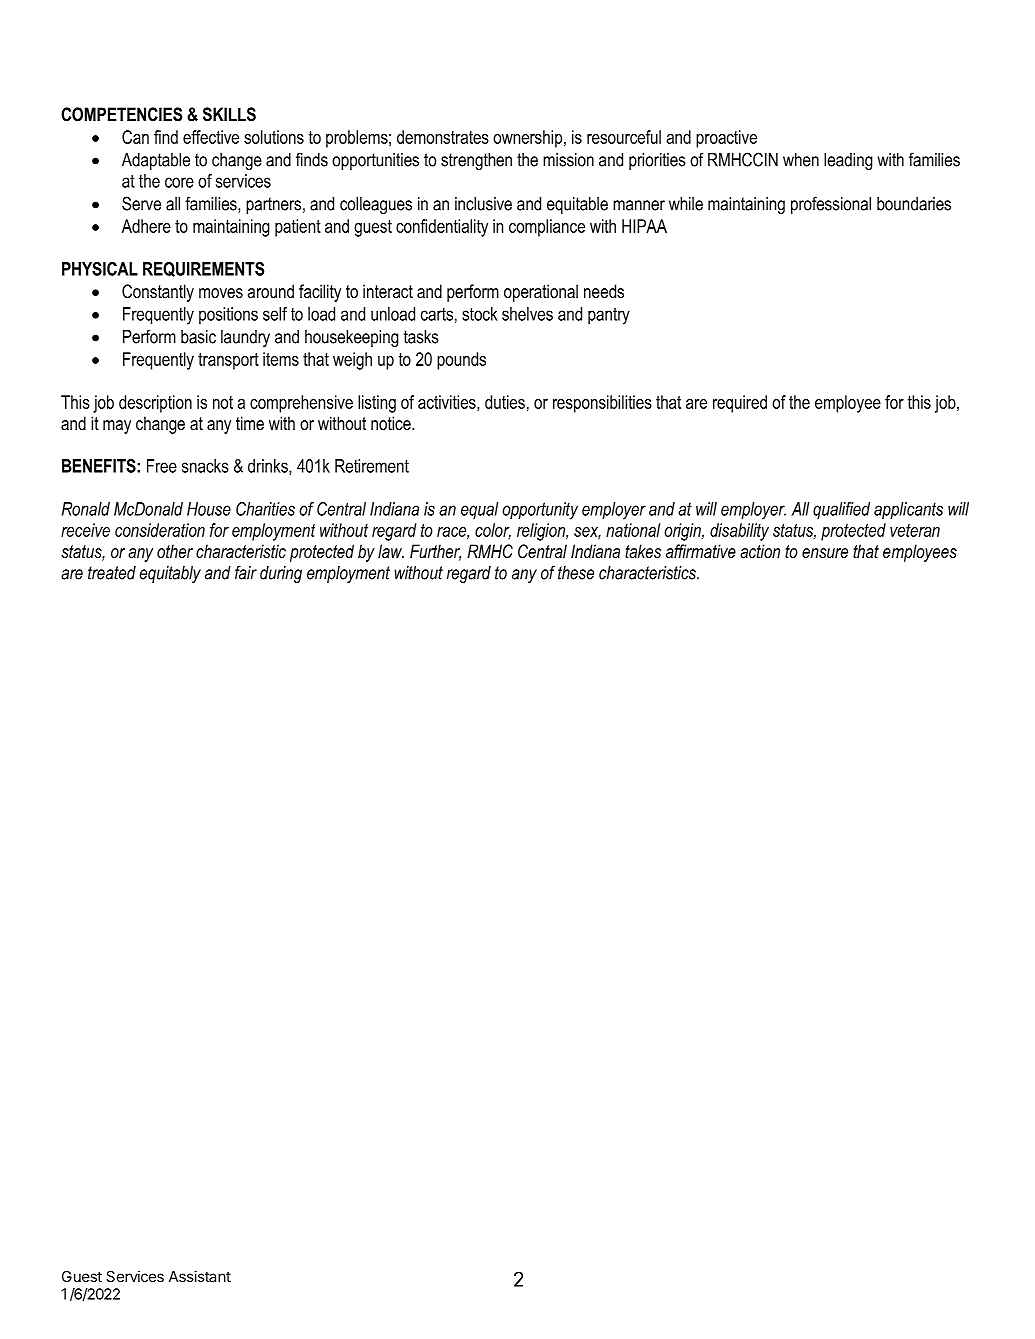 This page has height=1339, width=1035. I want to click on effective, so click(211, 137).
